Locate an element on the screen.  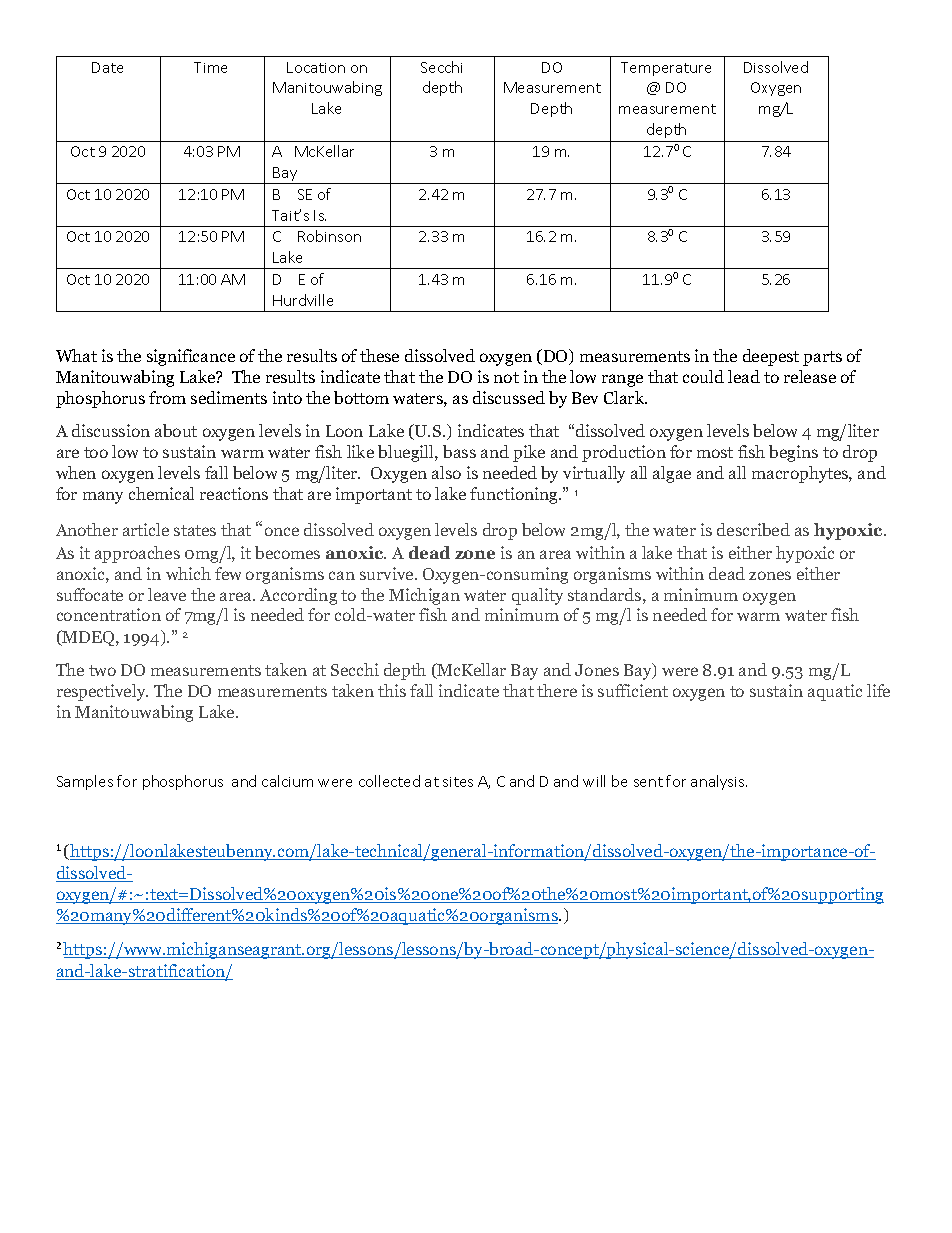
states is located at coordinates (195, 530).
